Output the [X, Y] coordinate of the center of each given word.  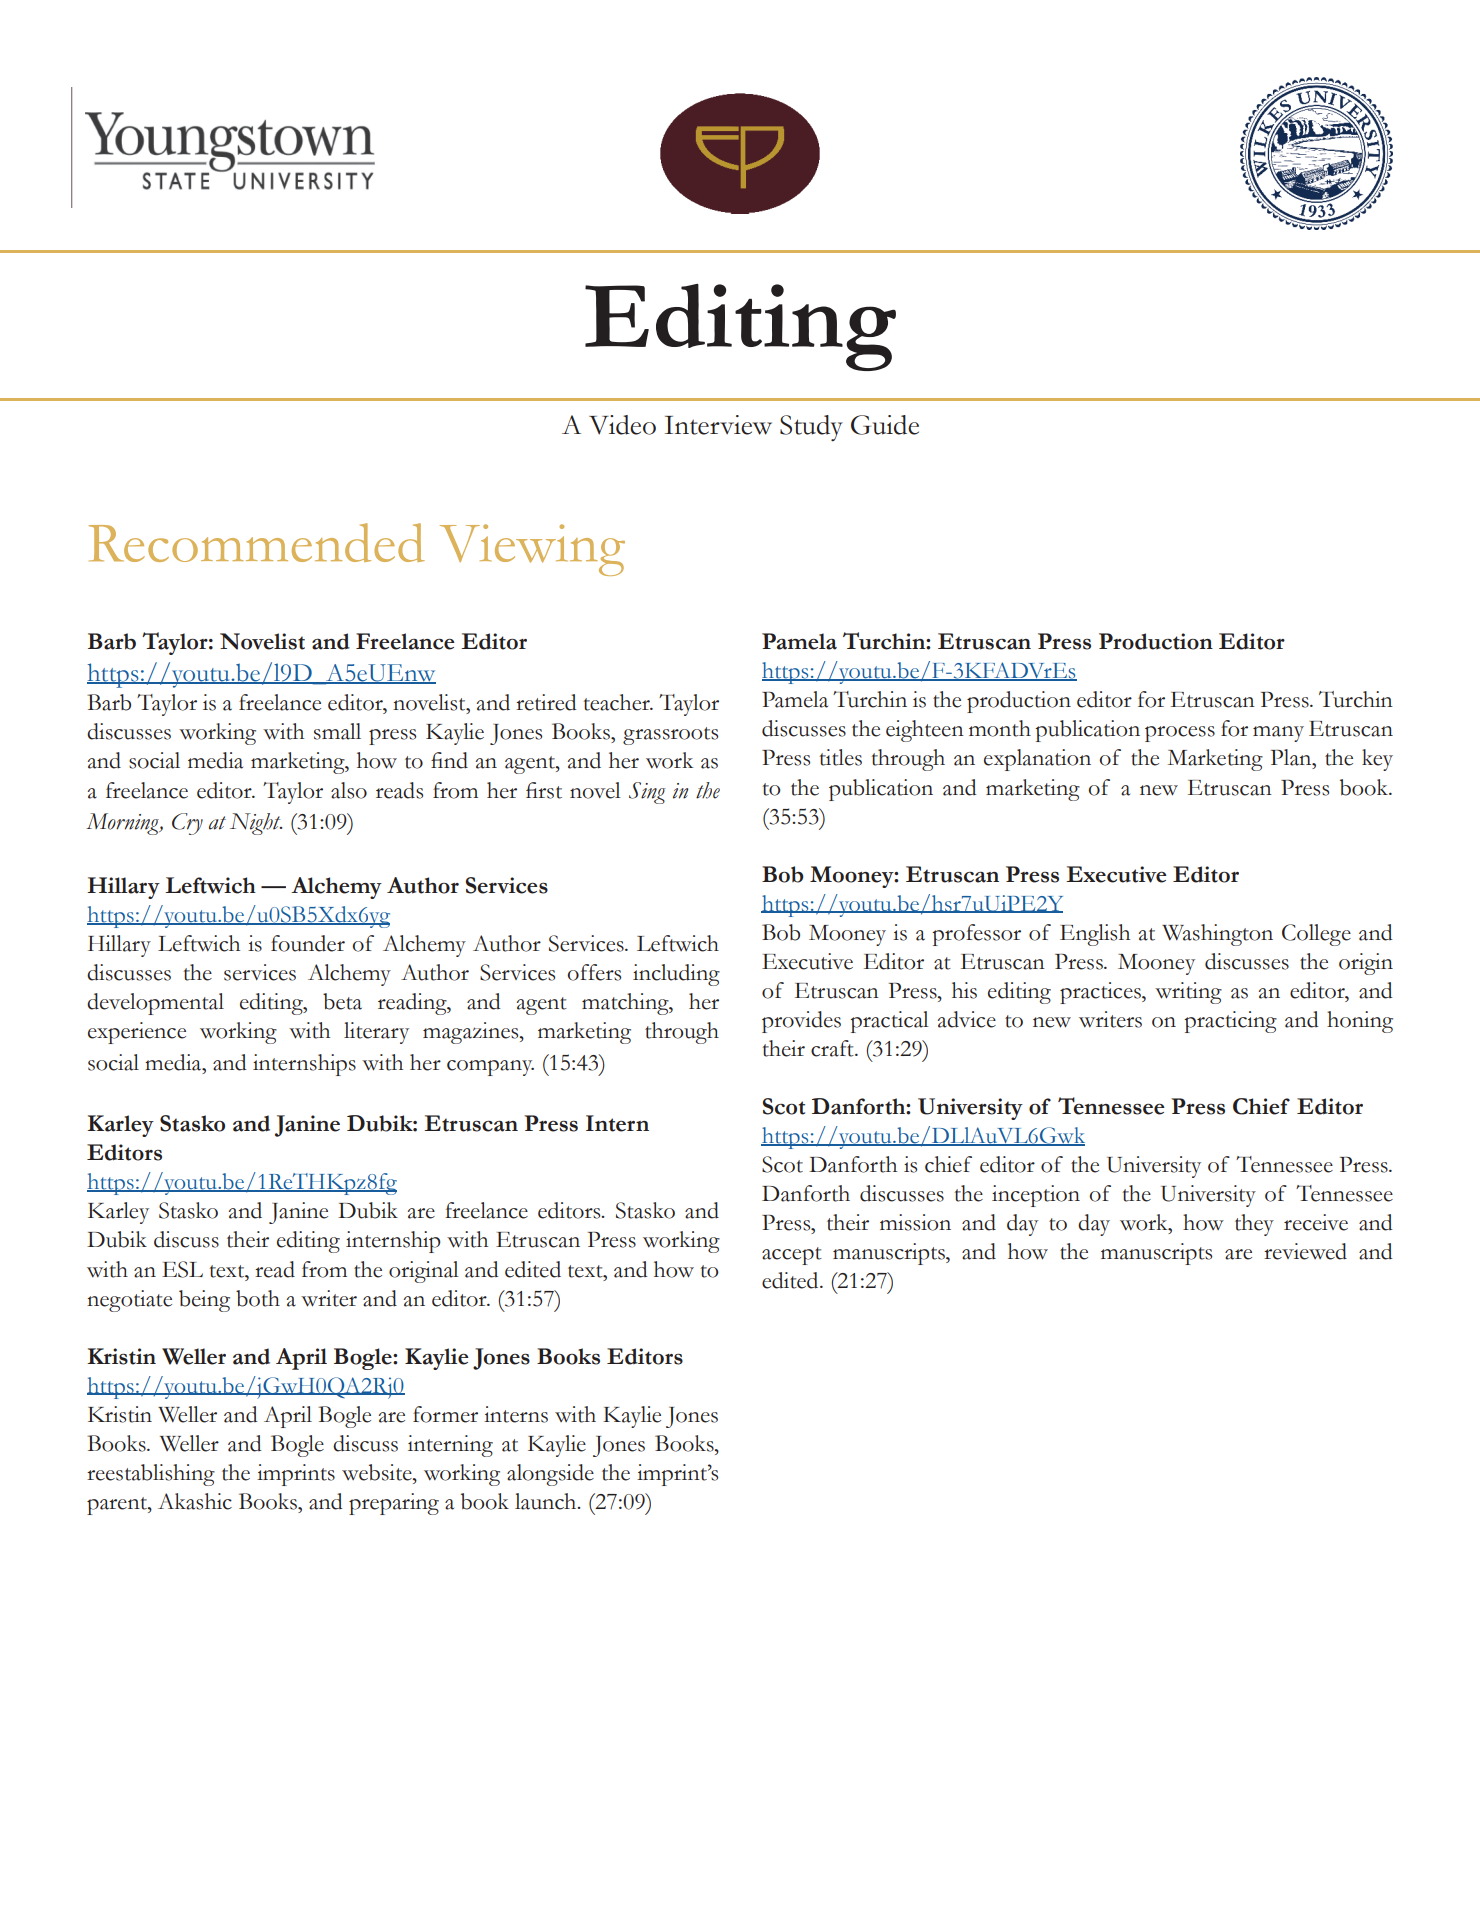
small [337, 731]
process [1180, 734]
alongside [550, 1475]
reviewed [1305, 1251]
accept [792, 1256]
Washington [1217, 935]
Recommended [257, 542]
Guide [885, 425]
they [1254, 1225]
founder [308, 943]
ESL [182, 1269]
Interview [718, 425]
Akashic [195, 1501]
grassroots [670, 736]
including [676, 975]
